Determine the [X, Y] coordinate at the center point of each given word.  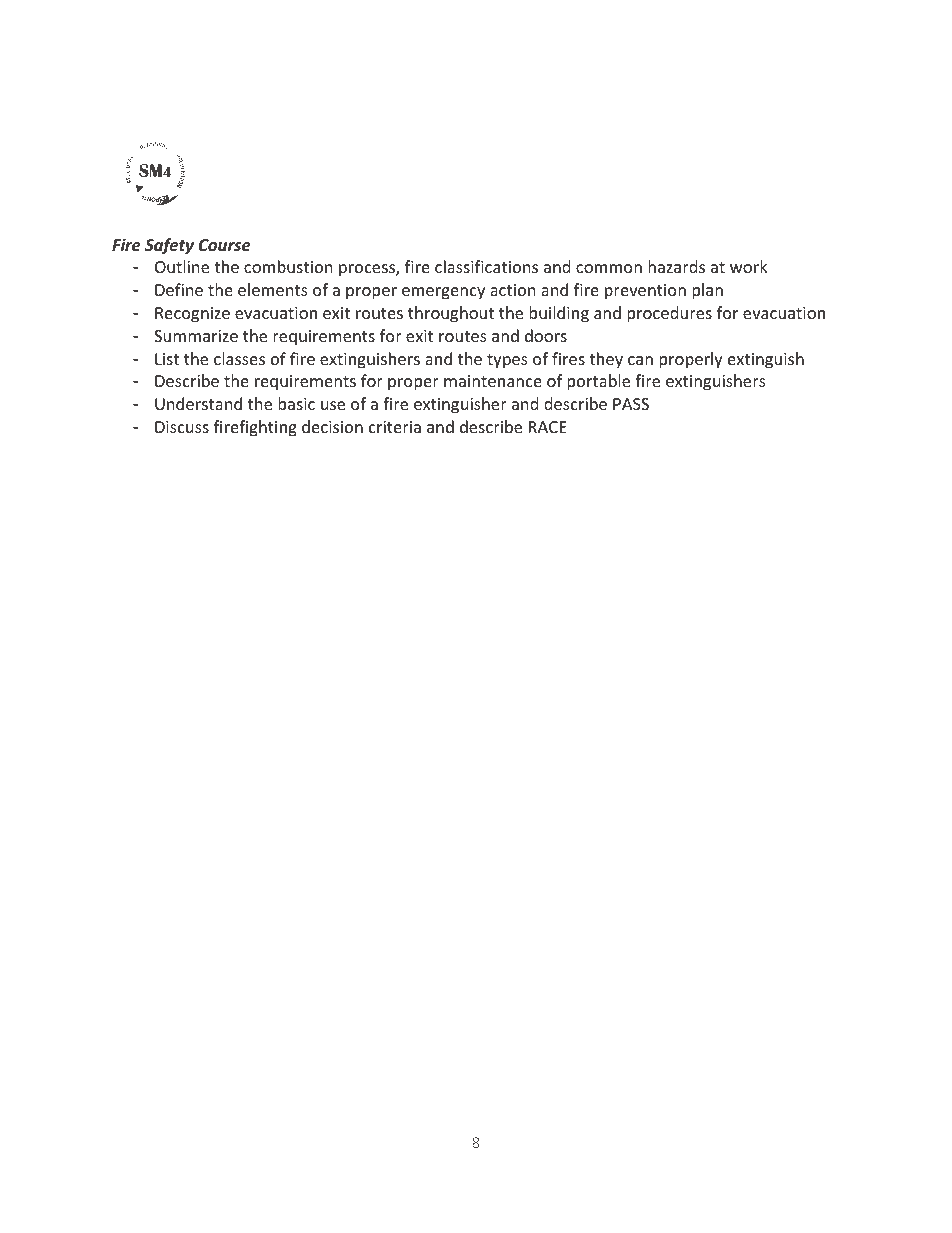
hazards [676, 266]
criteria [395, 427]
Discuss [182, 427]
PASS [631, 404]
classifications [486, 266]
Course [225, 245]
